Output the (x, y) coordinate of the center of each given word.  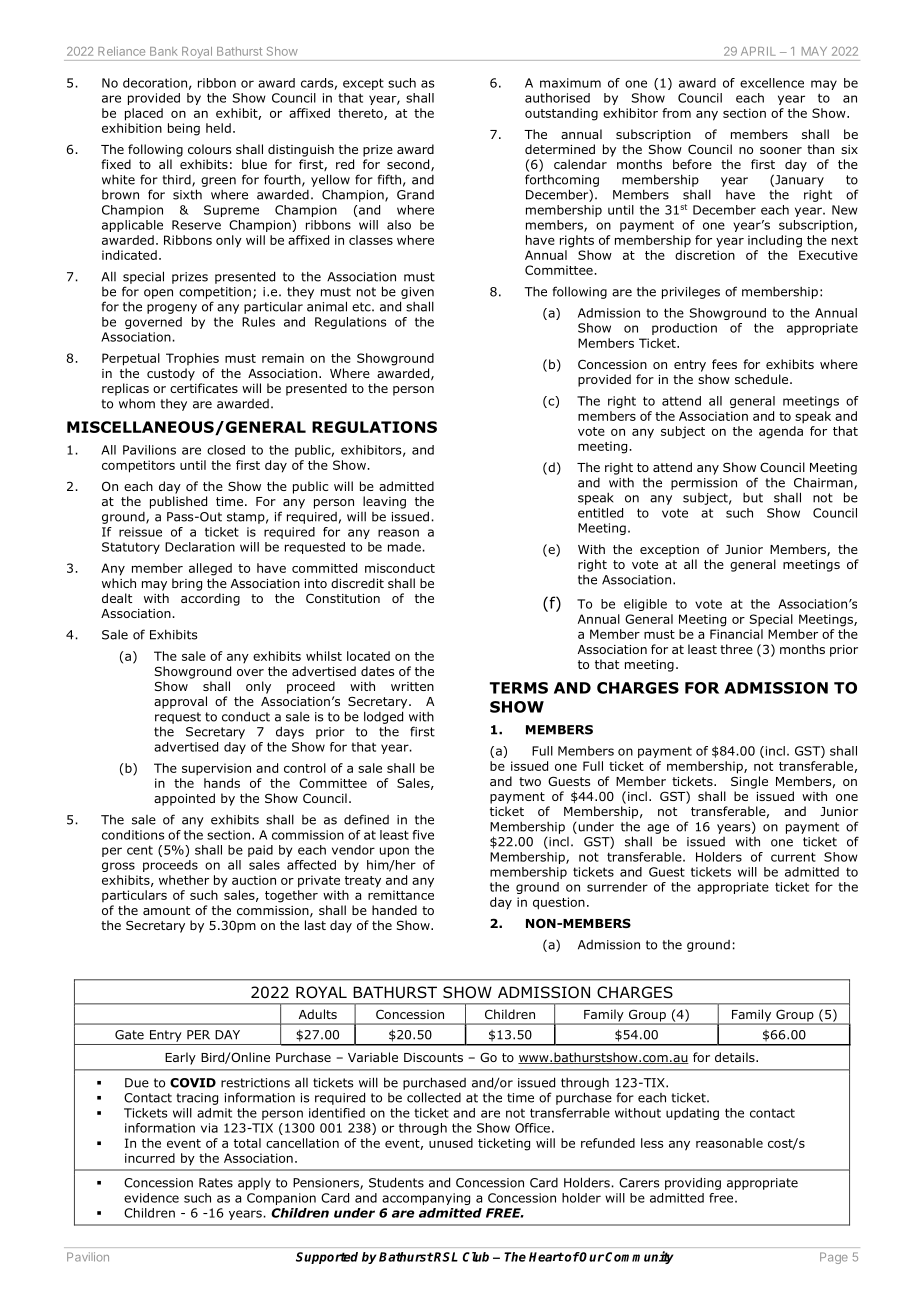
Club (476, 1257)
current (793, 857)
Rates (216, 1183)
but (753, 498)
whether (184, 880)
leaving (384, 502)
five (423, 835)
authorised (557, 98)
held (218, 128)
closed (226, 450)
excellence (772, 83)
